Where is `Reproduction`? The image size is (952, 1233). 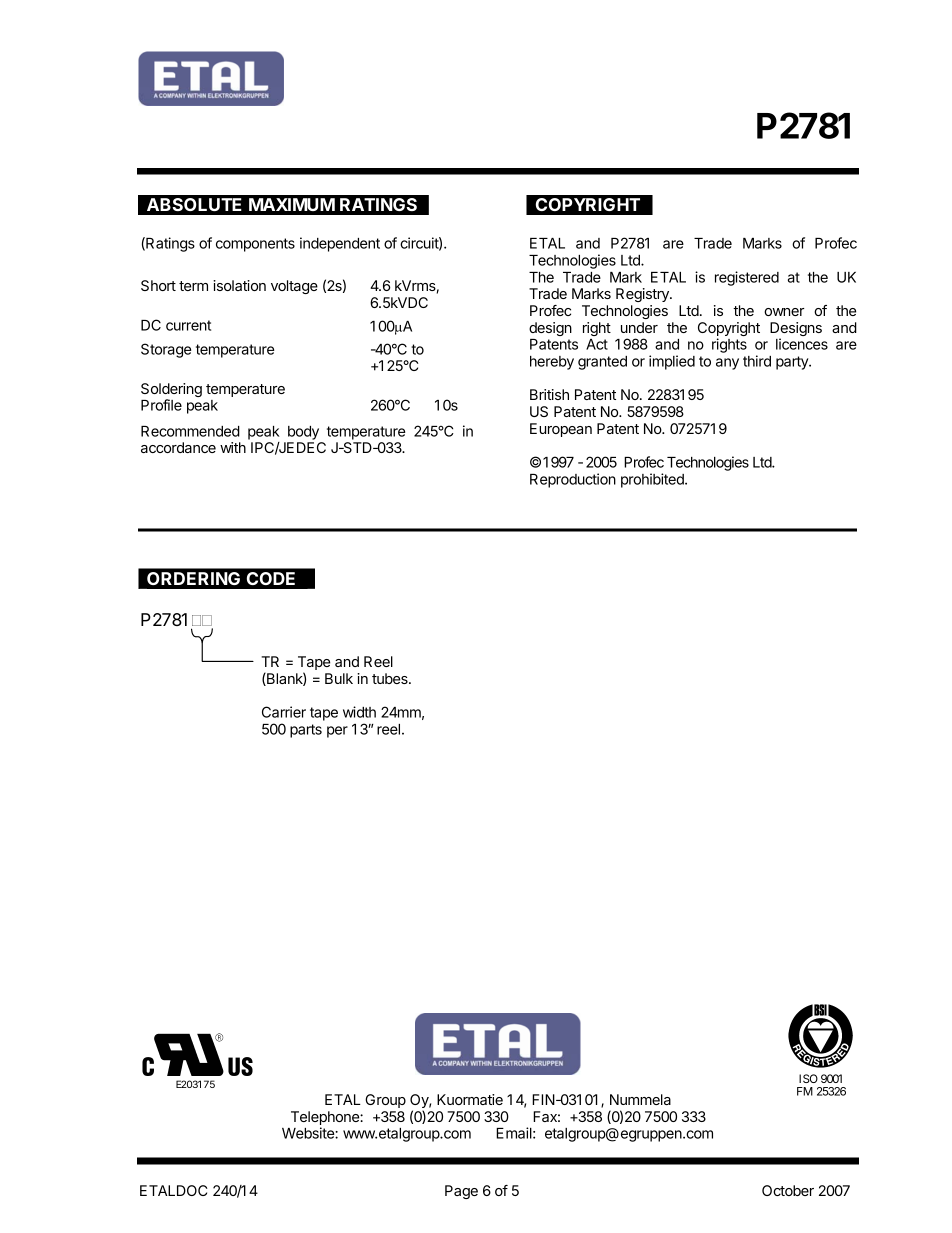 Reproduction is located at coordinates (573, 480).
